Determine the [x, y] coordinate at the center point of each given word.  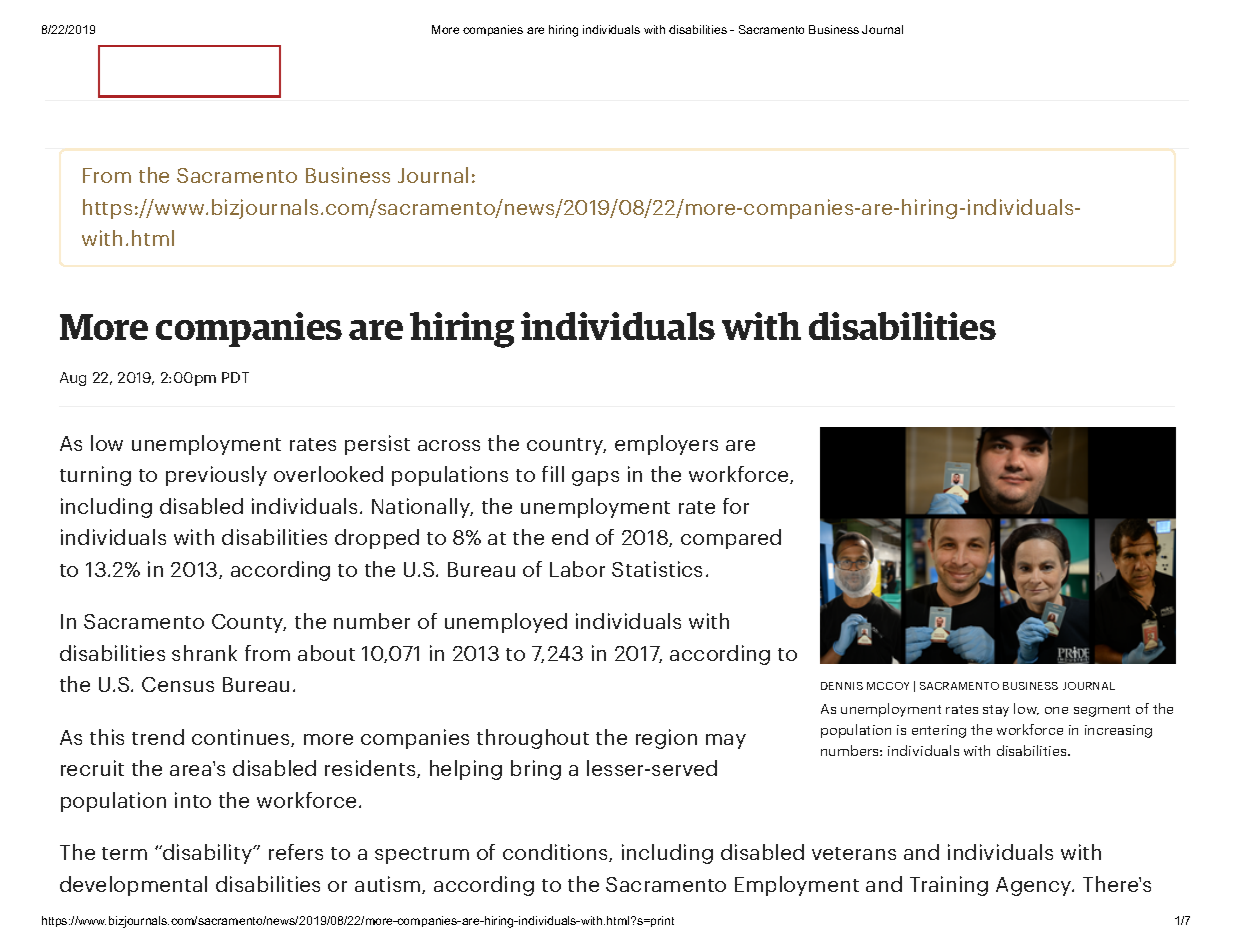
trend [158, 737]
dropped [377, 539]
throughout [533, 739]
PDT [235, 377]
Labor [577, 569]
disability [207, 854]
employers [666, 445]
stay [996, 711]
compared [731, 539]
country [566, 446]
